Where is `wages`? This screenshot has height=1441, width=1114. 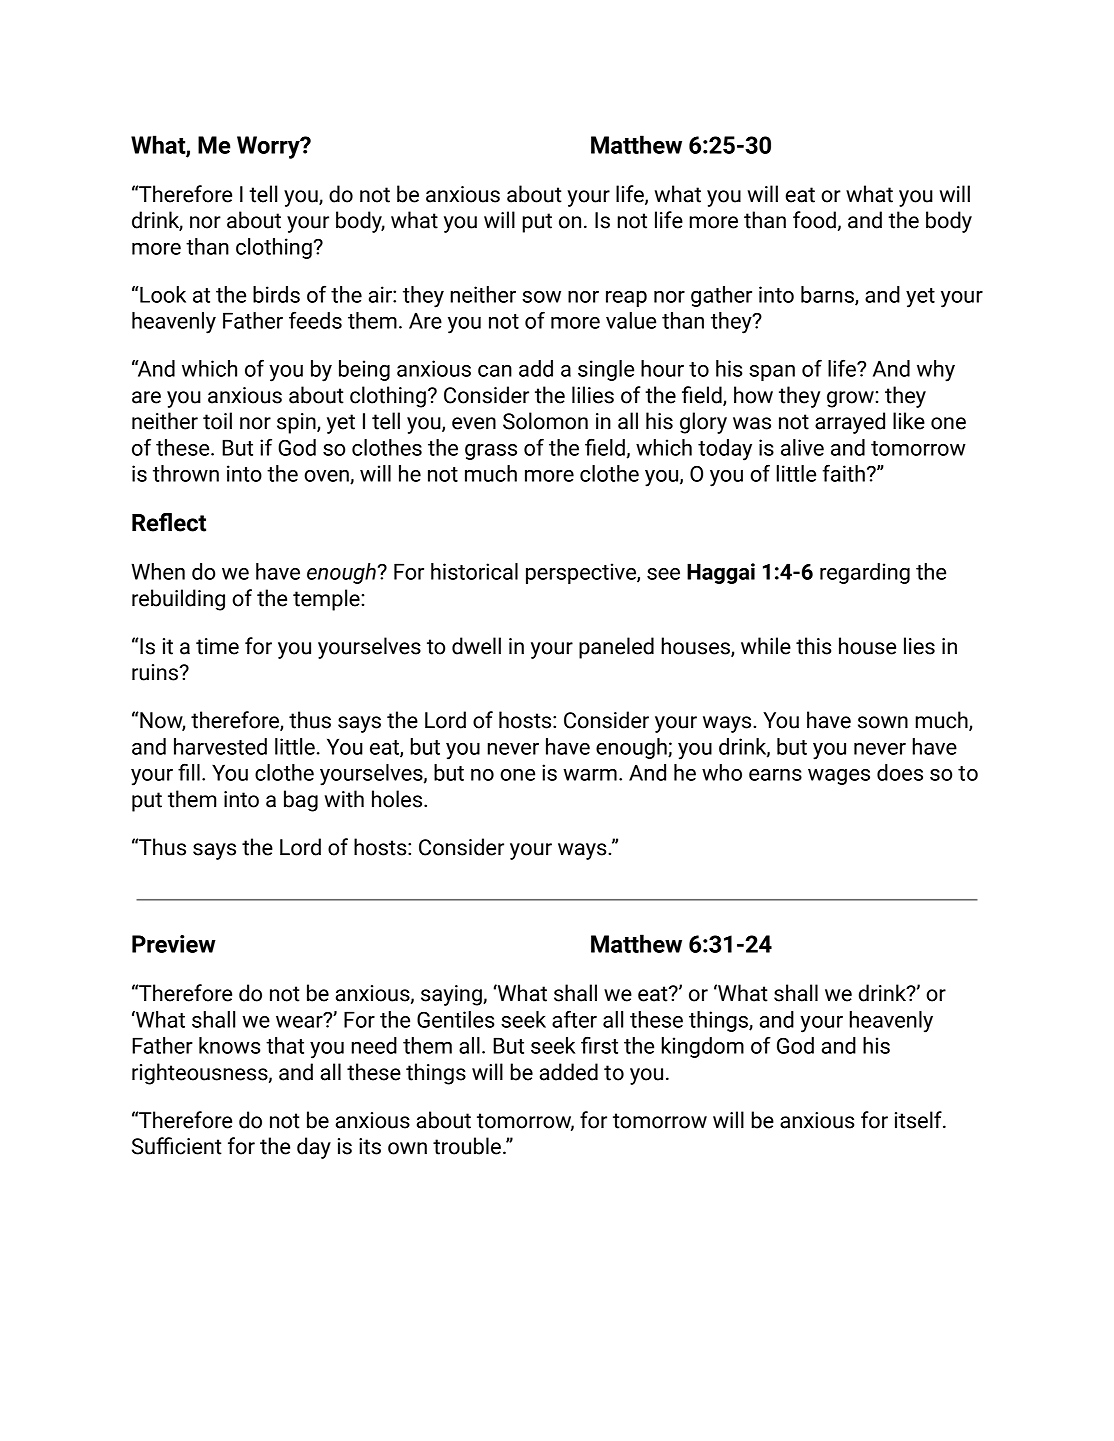 wages is located at coordinates (839, 777).
